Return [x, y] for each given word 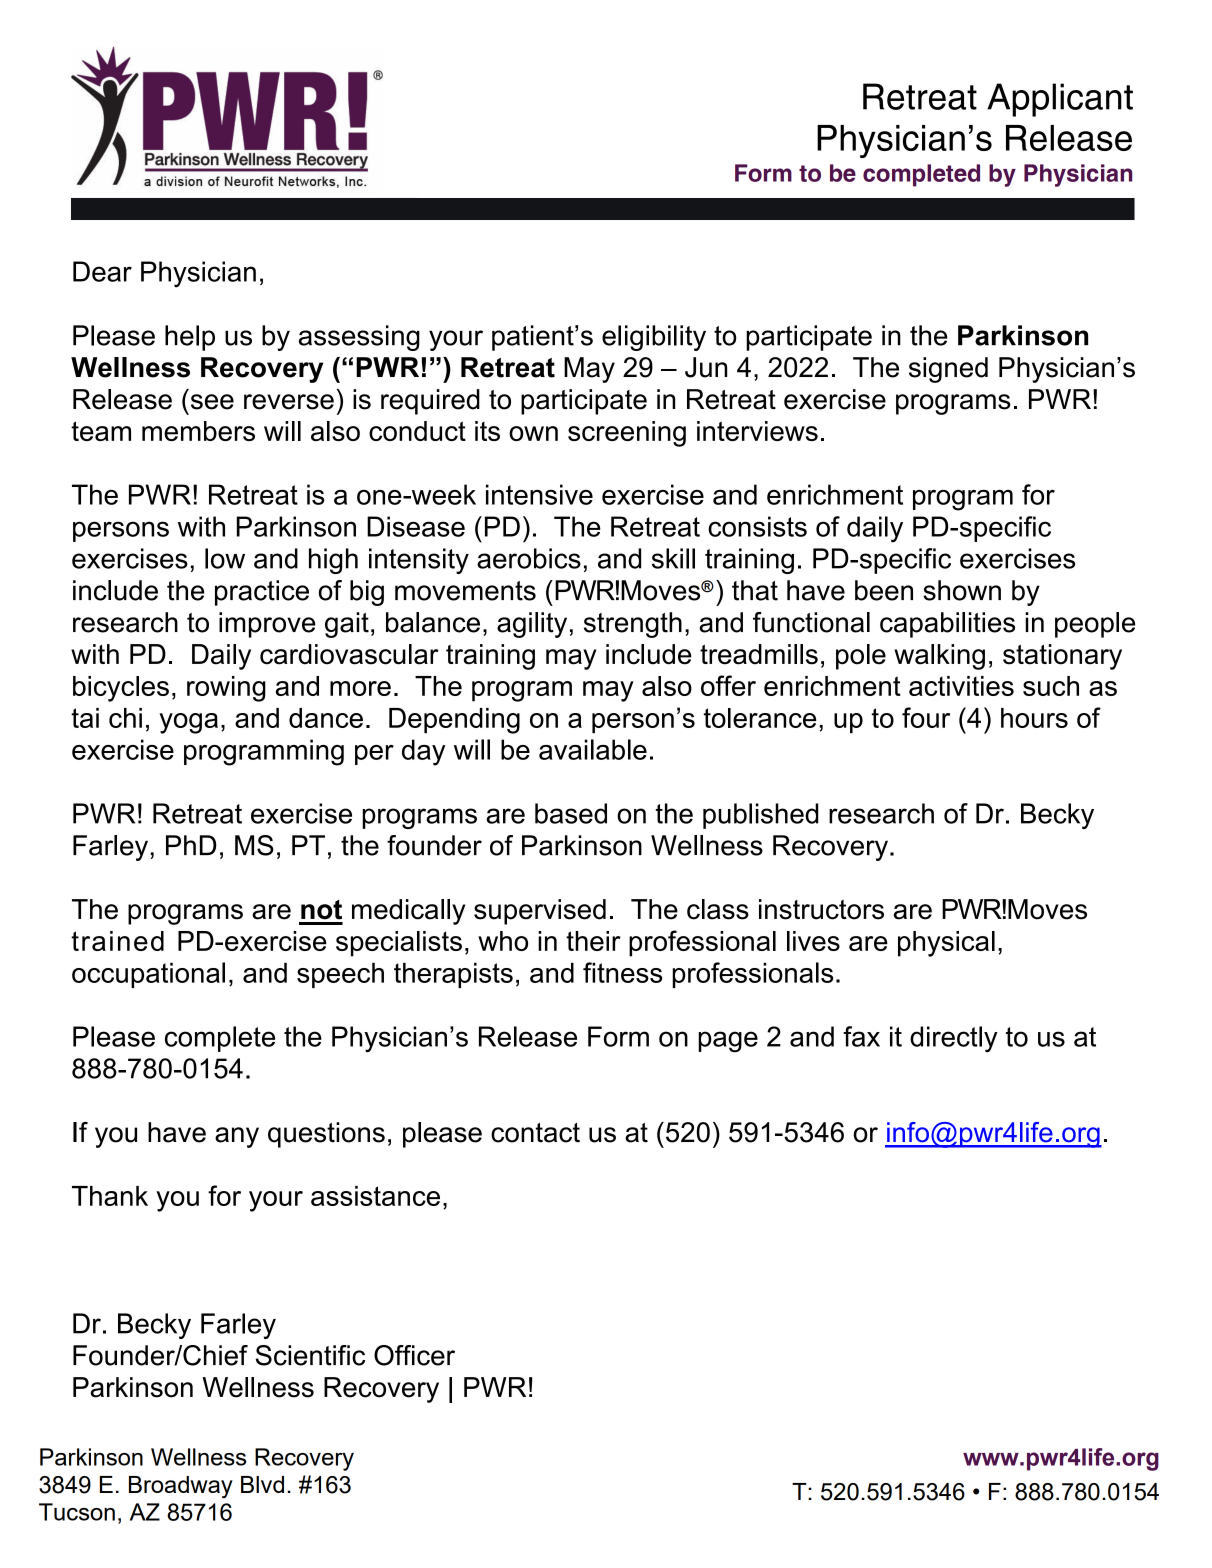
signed [948, 370]
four [926, 717]
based [571, 813]
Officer [414, 1355]
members [198, 431]
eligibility [654, 338]
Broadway [181, 1487]
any [237, 1137]
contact [535, 1133]
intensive [539, 494]
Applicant [1060, 100]
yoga [188, 723]
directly [954, 1039]
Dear [102, 271]
